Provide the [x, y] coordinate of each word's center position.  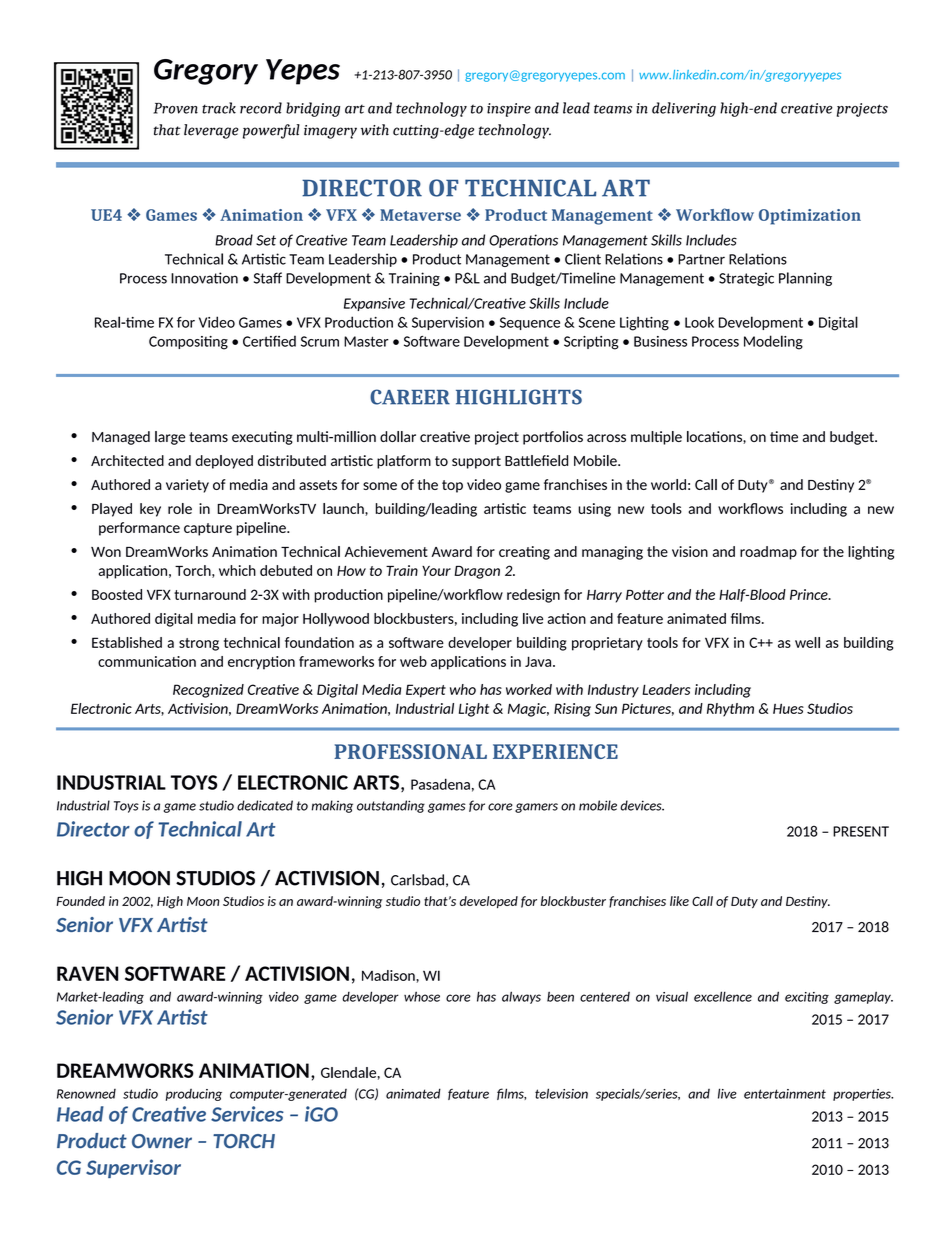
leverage [211, 131]
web [413, 661]
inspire [509, 110]
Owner [162, 1141]
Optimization [810, 217]
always [521, 997]
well [807, 642]
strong [199, 644]
